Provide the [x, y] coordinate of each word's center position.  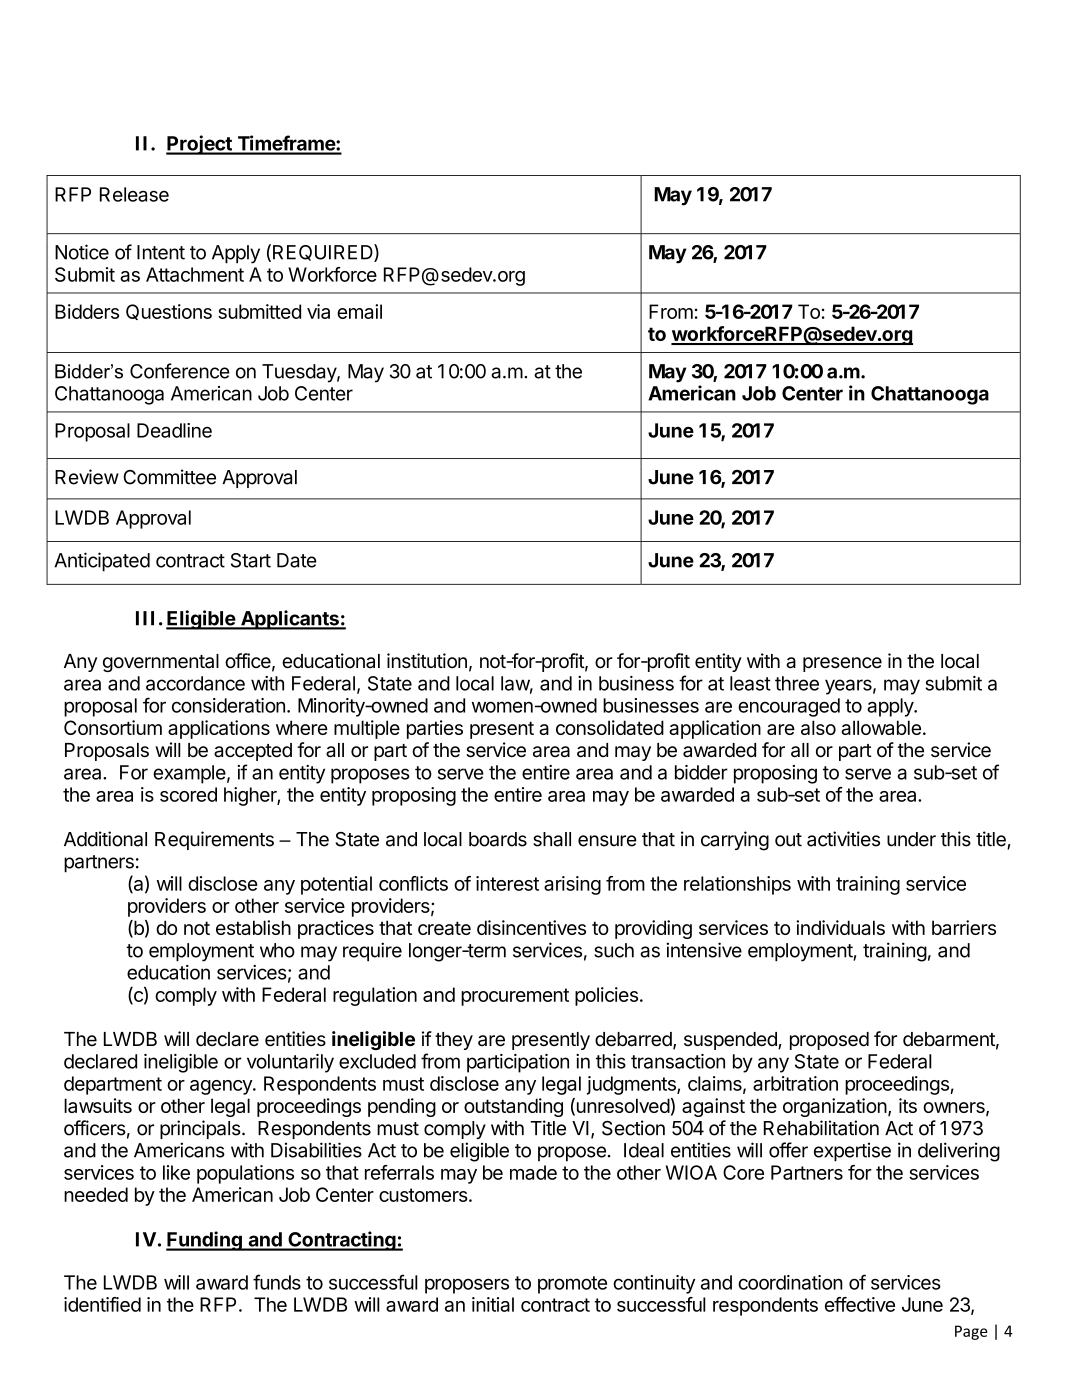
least [750, 683]
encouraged [789, 707]
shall [552, 839]
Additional [105, 839]
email [359, 311]
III [145, 618]
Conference [180, 371]
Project [199, 145]
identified [102, 1304]
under [911, 839]
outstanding [513, 1107]
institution [427, 661]
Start [251, 560]
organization [835, 1107]
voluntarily [290, 1063]
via [318, 311]
